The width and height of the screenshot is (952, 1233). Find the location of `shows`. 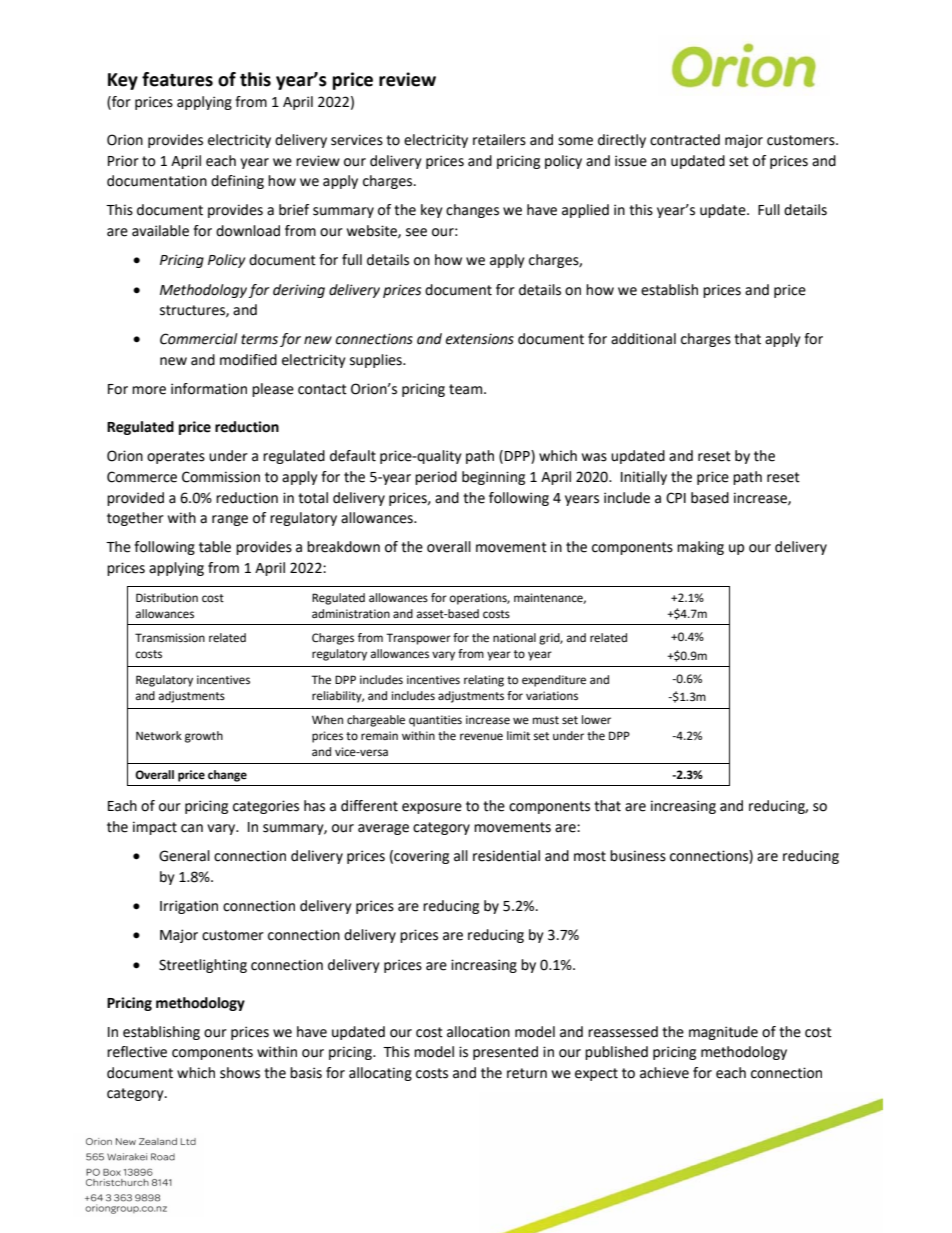

shows is located at coordinates (240, 1073).
